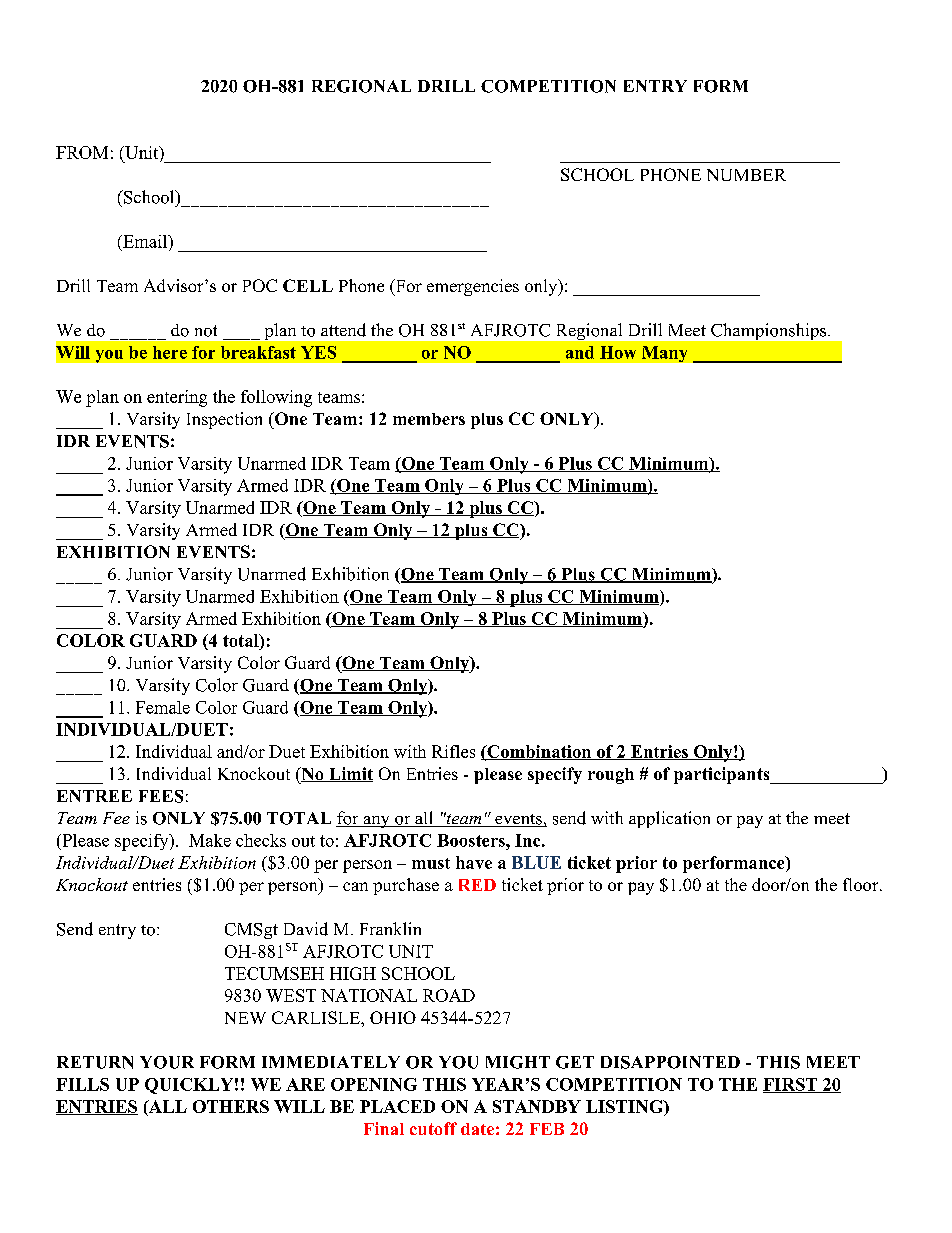 This document has width=952, height=1233. What do you see at coordinates (473, 287) in the document?
I see `emergencies` at bounding box center [473, 287].
